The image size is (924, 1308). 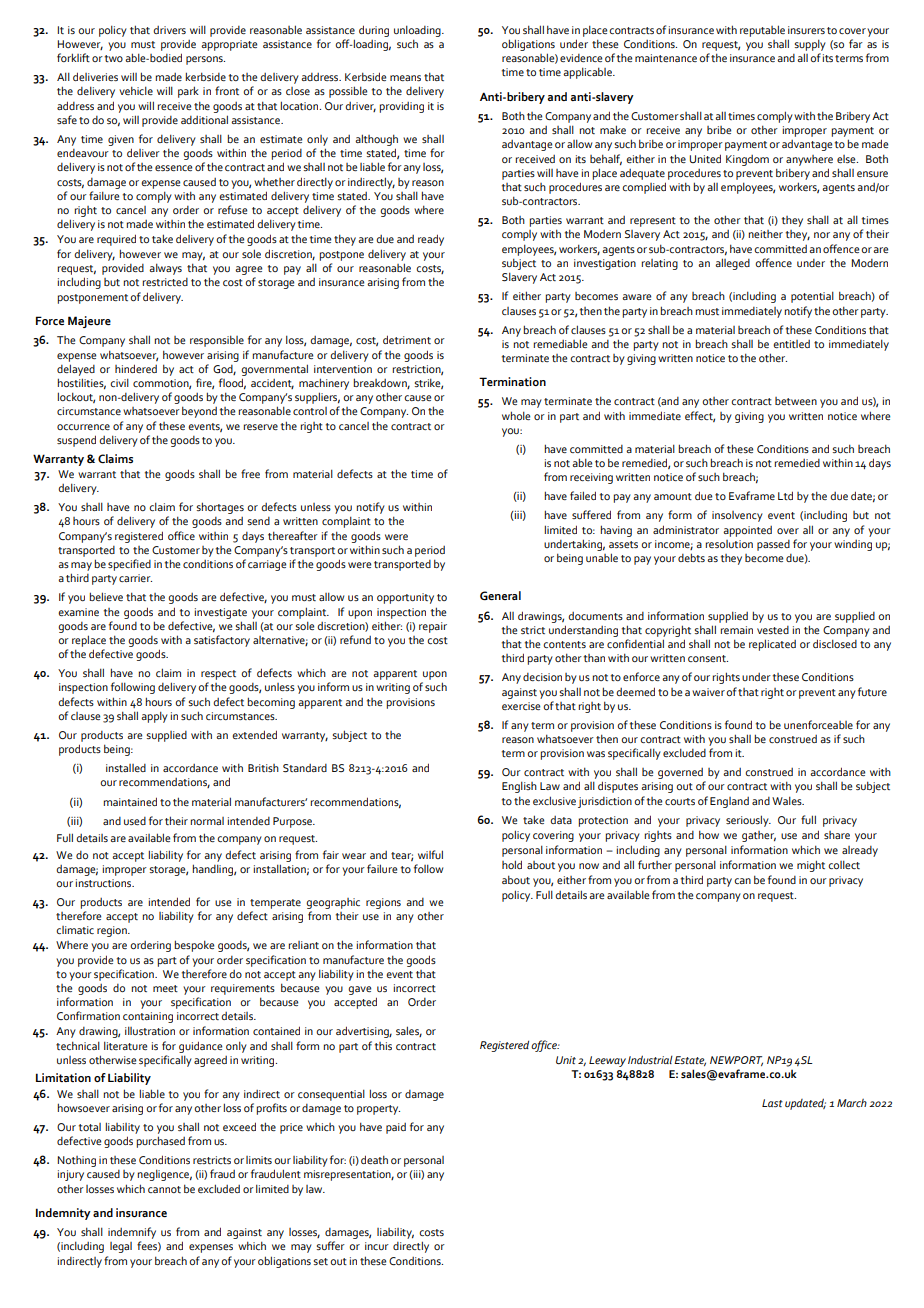 What do you see at coordinates (222, 641) in the page?
I see `satisfactory` at bounding box center [222, 641].
